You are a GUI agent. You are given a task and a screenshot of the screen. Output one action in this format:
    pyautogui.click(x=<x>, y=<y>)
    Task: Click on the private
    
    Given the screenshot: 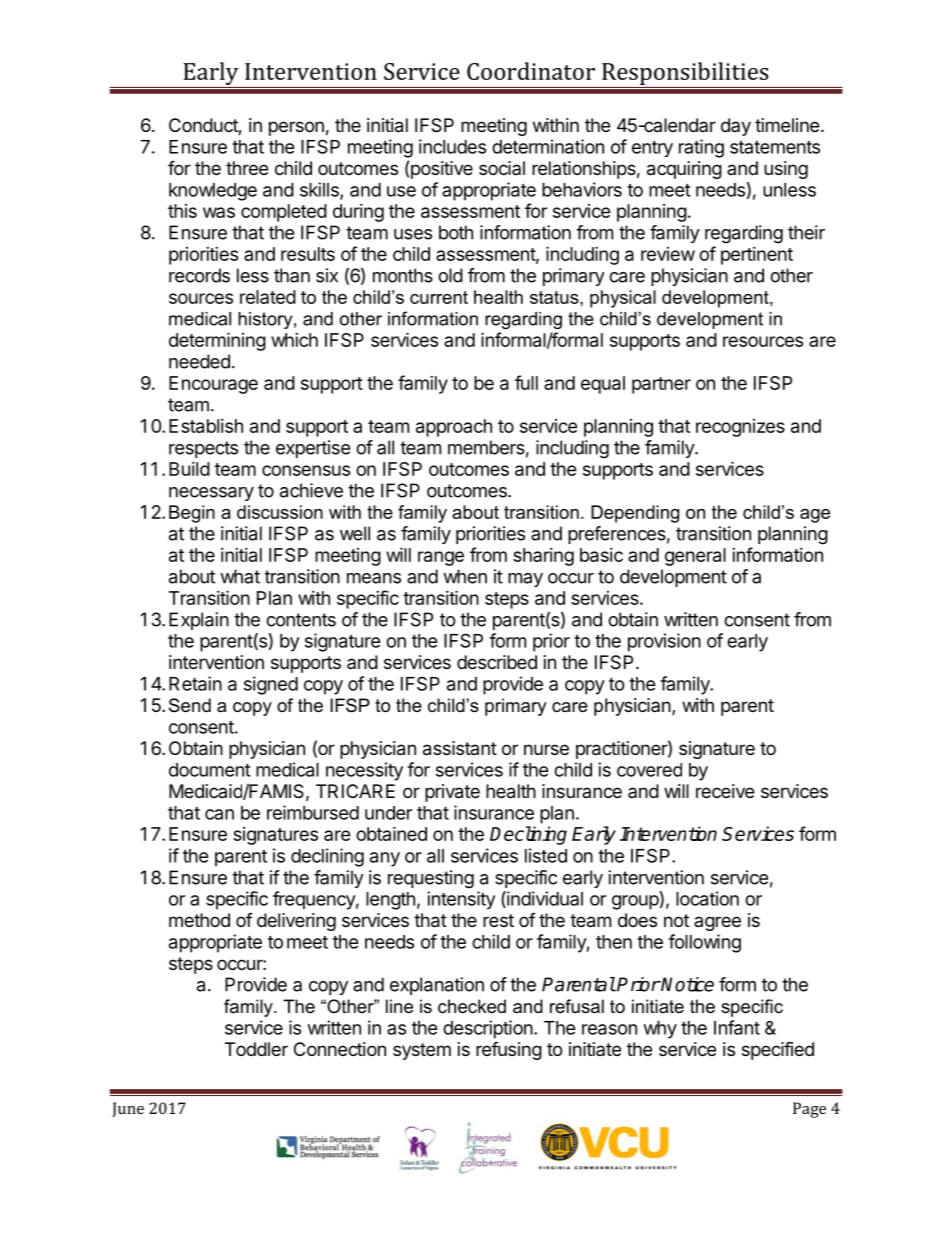 What is the action you would take?
    pyautogui.click(x=452, y=793)
